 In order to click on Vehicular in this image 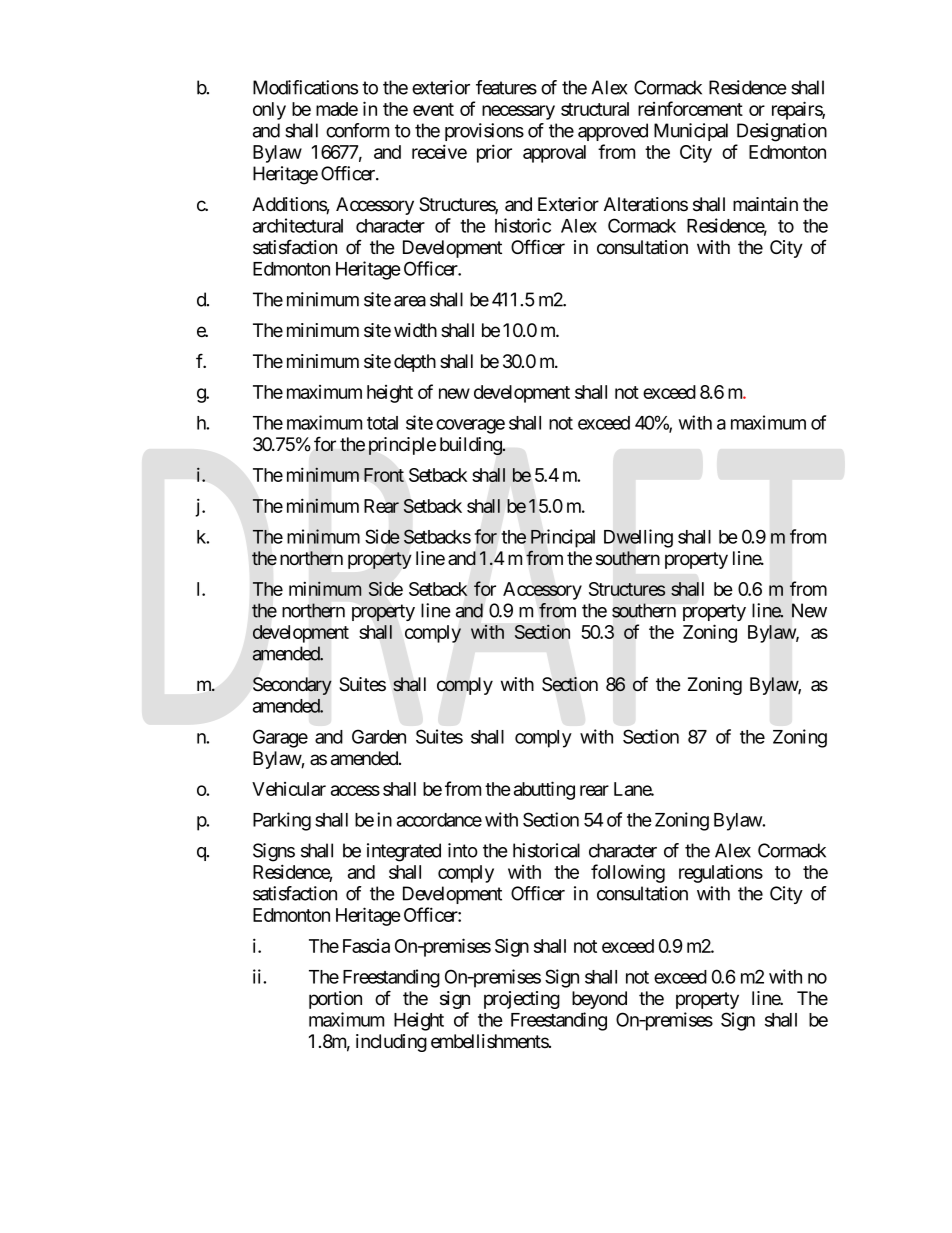, I will do `click(289, 789)`.
